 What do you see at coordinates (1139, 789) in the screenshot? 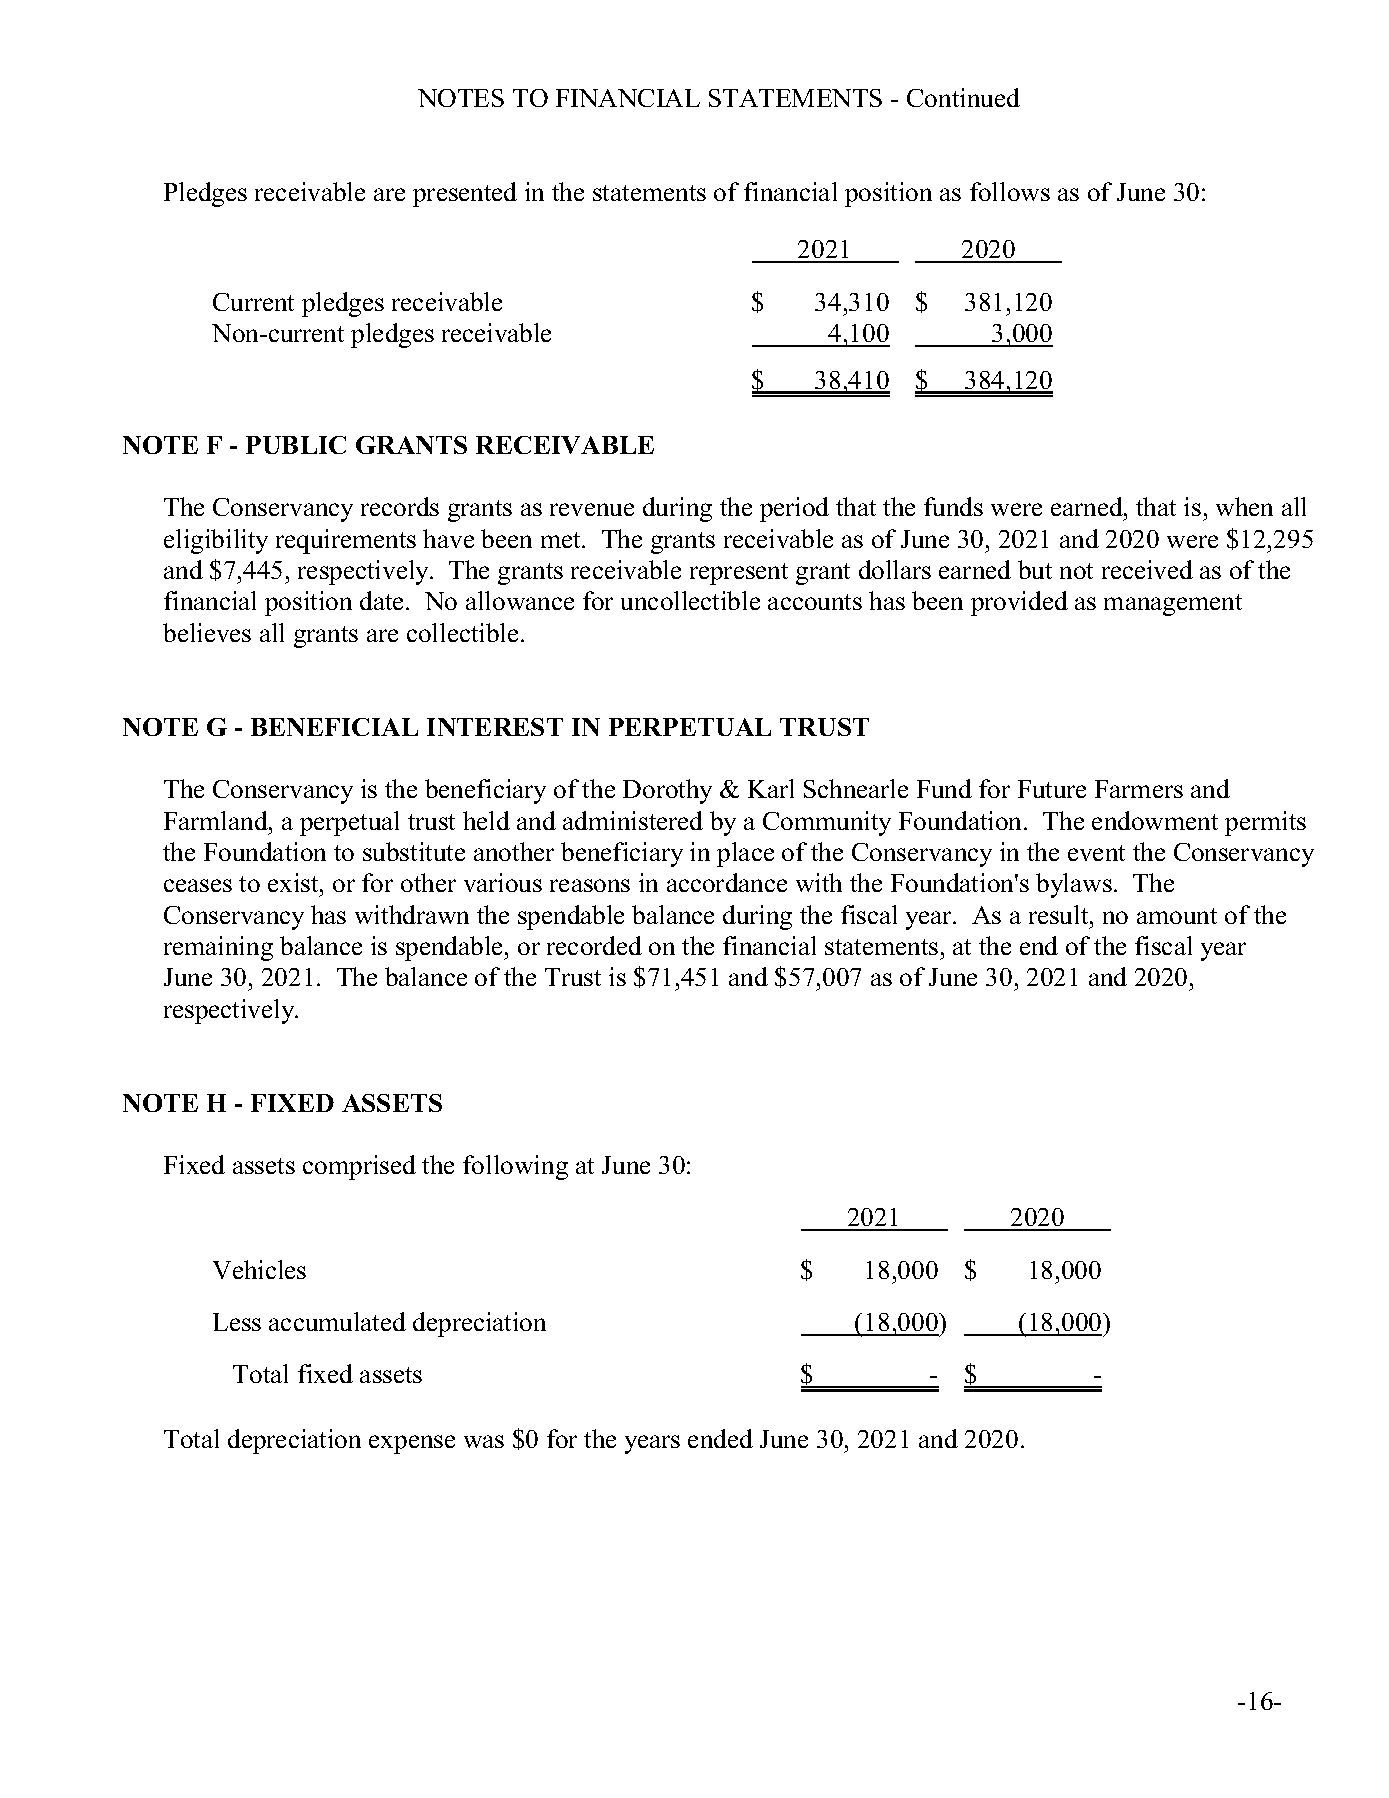
I see `Farmers` at bounding box center [1139, 789].
